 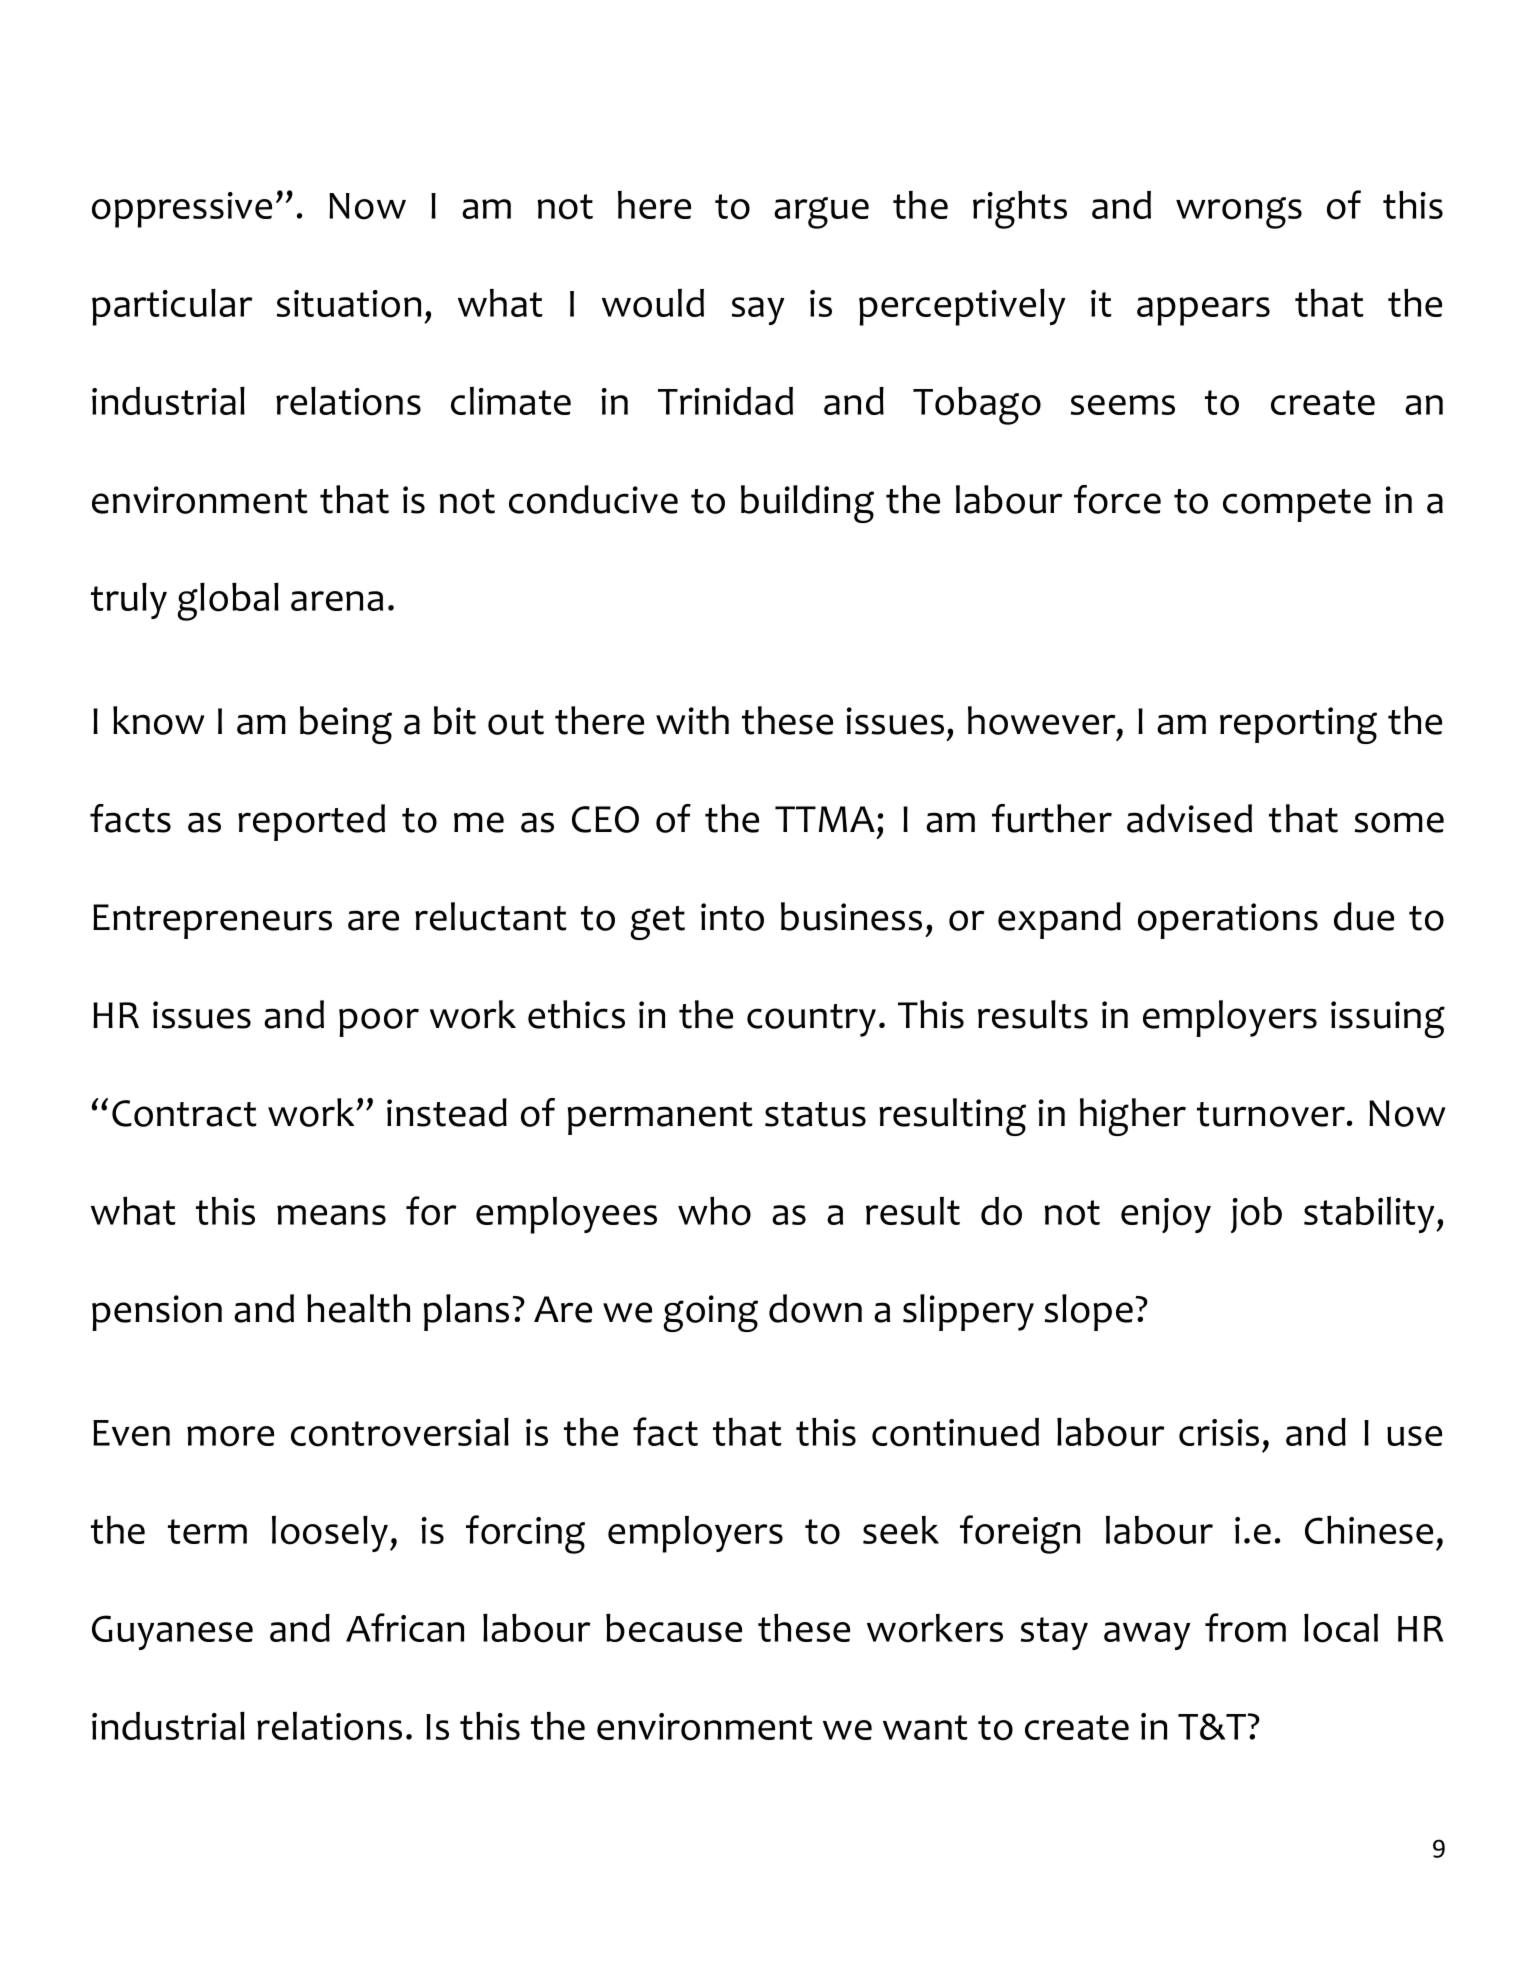 What do you see at coordinates (172, 1632) in the screenshot?
I see `Guyanese` at bounding box center [172, 1632].
